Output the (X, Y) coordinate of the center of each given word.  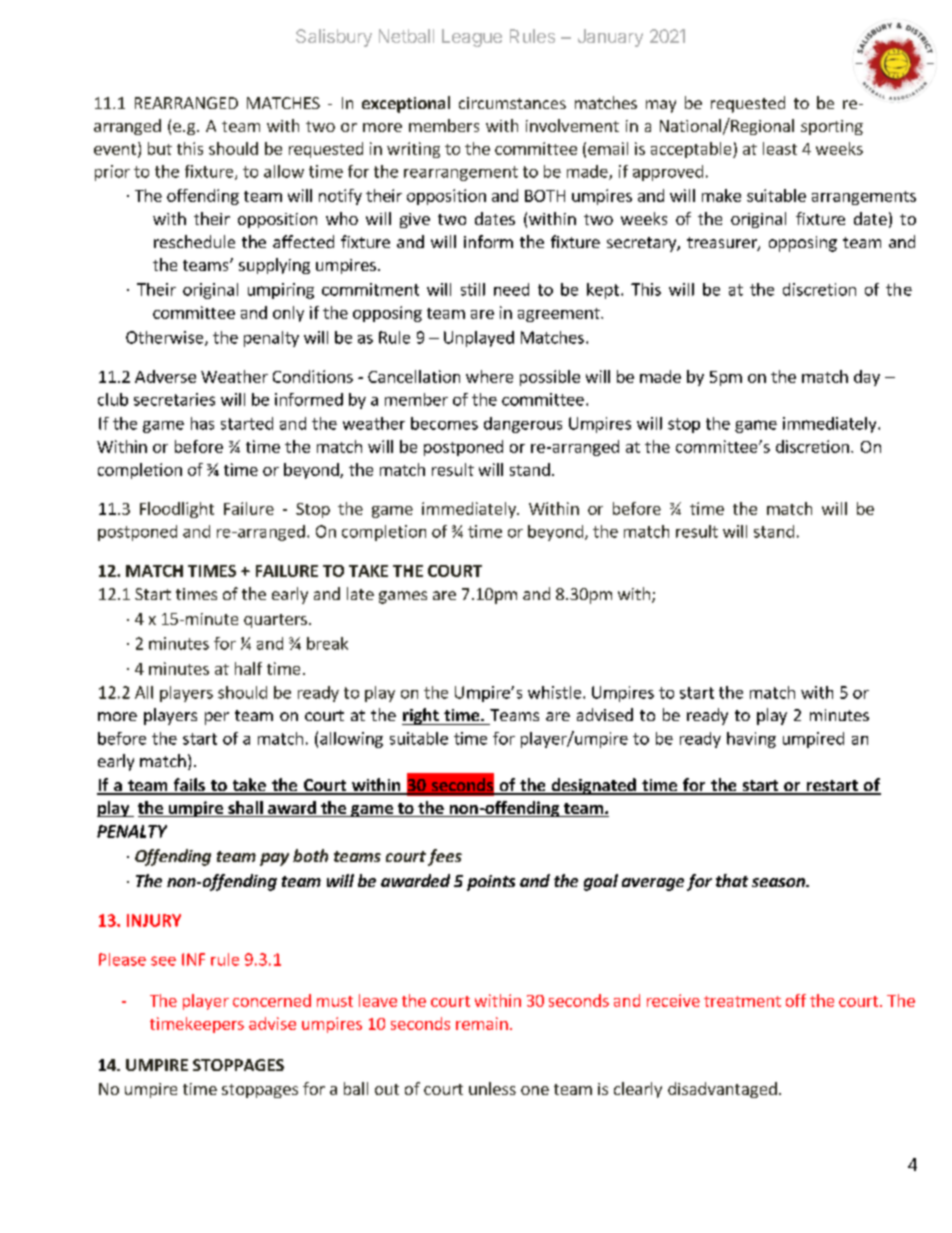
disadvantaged (722, 1090)
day (867, 378)
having (751, 740)
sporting (832, 127)
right (421, 716)
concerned (272, 1000)
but (160, 148)
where (489, 376)
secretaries (174, 399)
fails (189, 786)
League (472, 38)
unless (492, 1088)
